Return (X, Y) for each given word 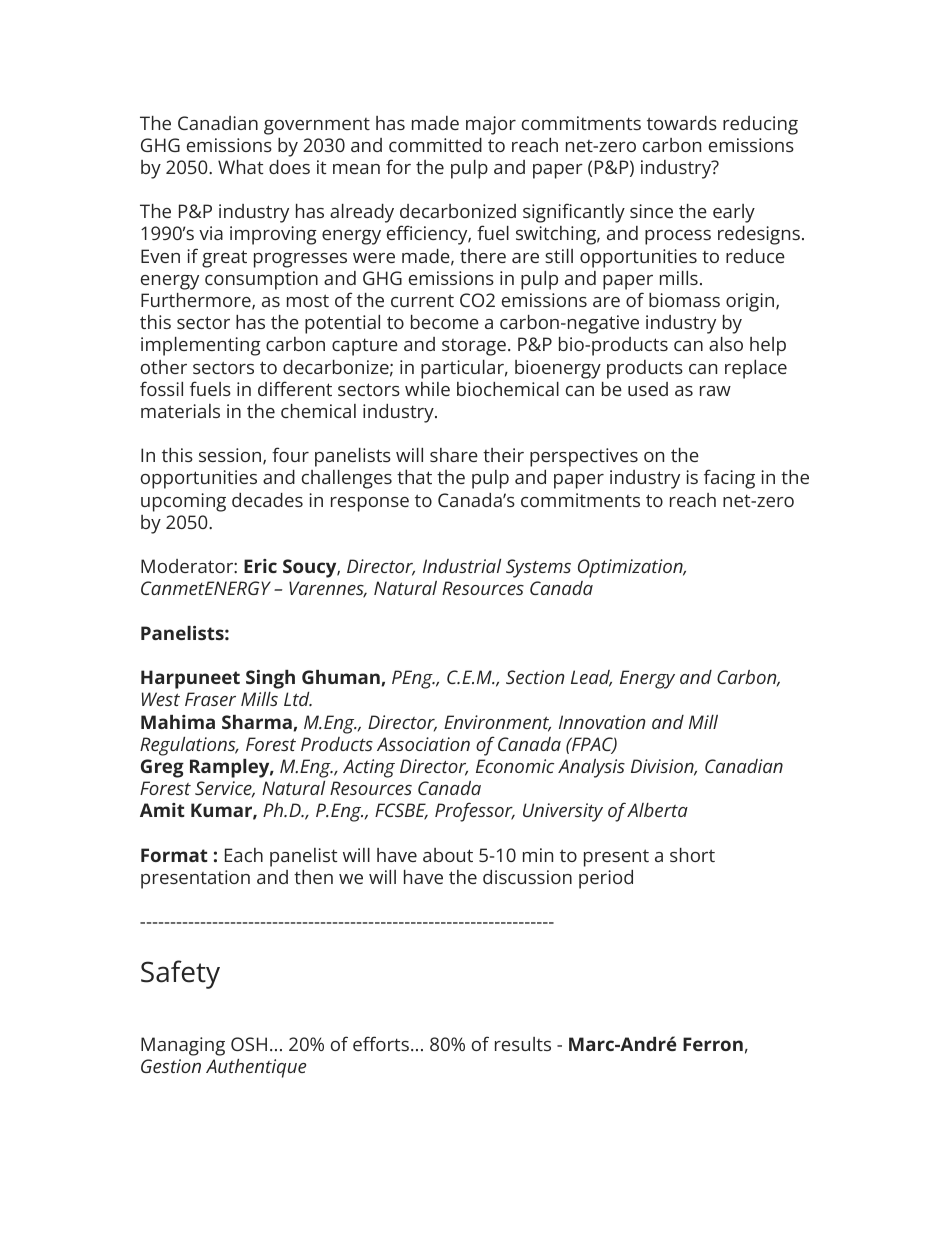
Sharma (257, 722)
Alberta (657, 810)
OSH (249, 1044)
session (230, 455)
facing (729, 479)
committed (435, 145)
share (454, 455)
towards (682, 123)
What (240, 167)
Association (423, 744)
